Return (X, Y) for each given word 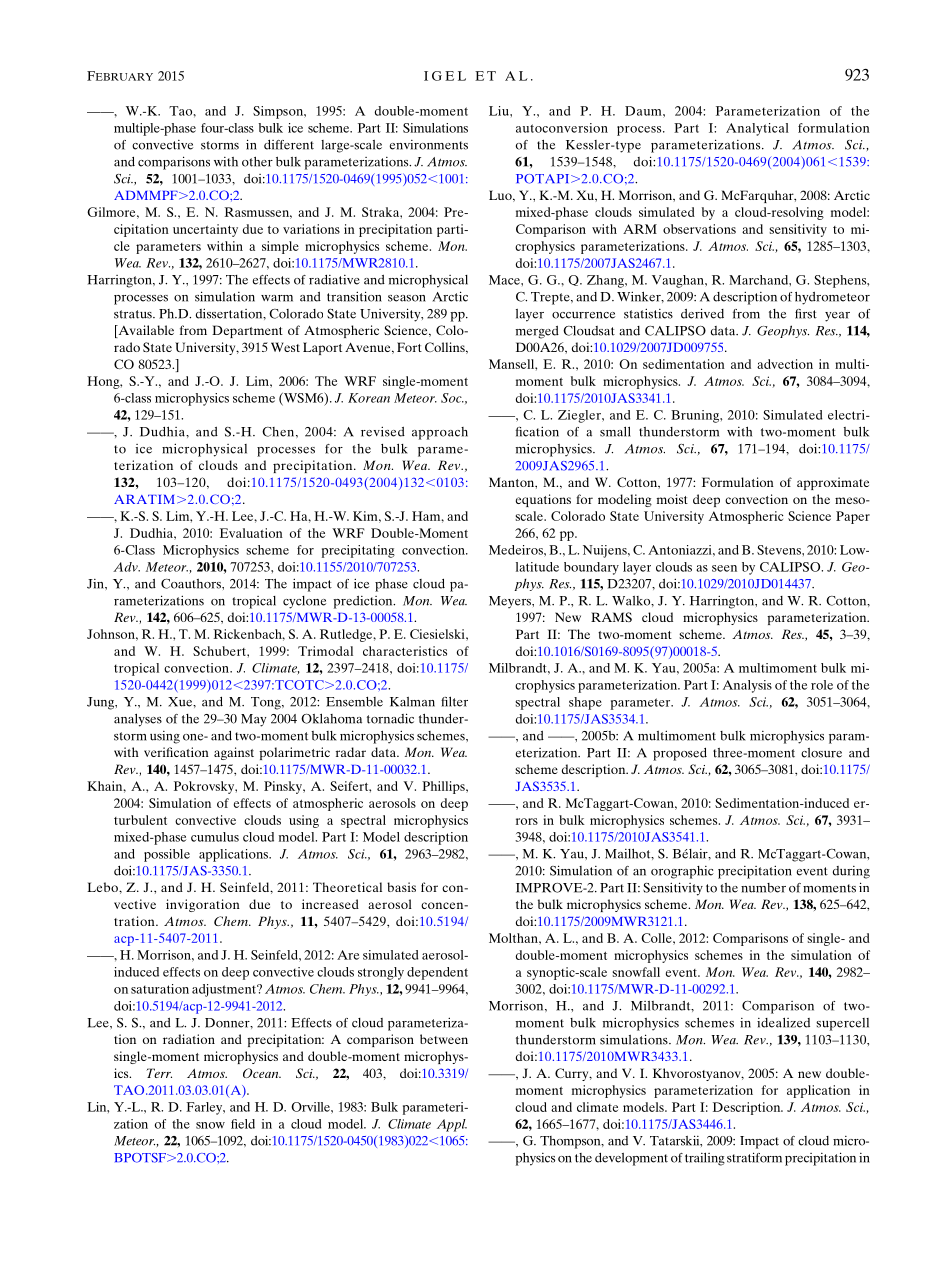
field (243, 1124)
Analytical (757, 129)
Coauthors (192, 584)
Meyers (511, 602)
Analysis (747, 686)
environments (428, 145)
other (257, 162)
